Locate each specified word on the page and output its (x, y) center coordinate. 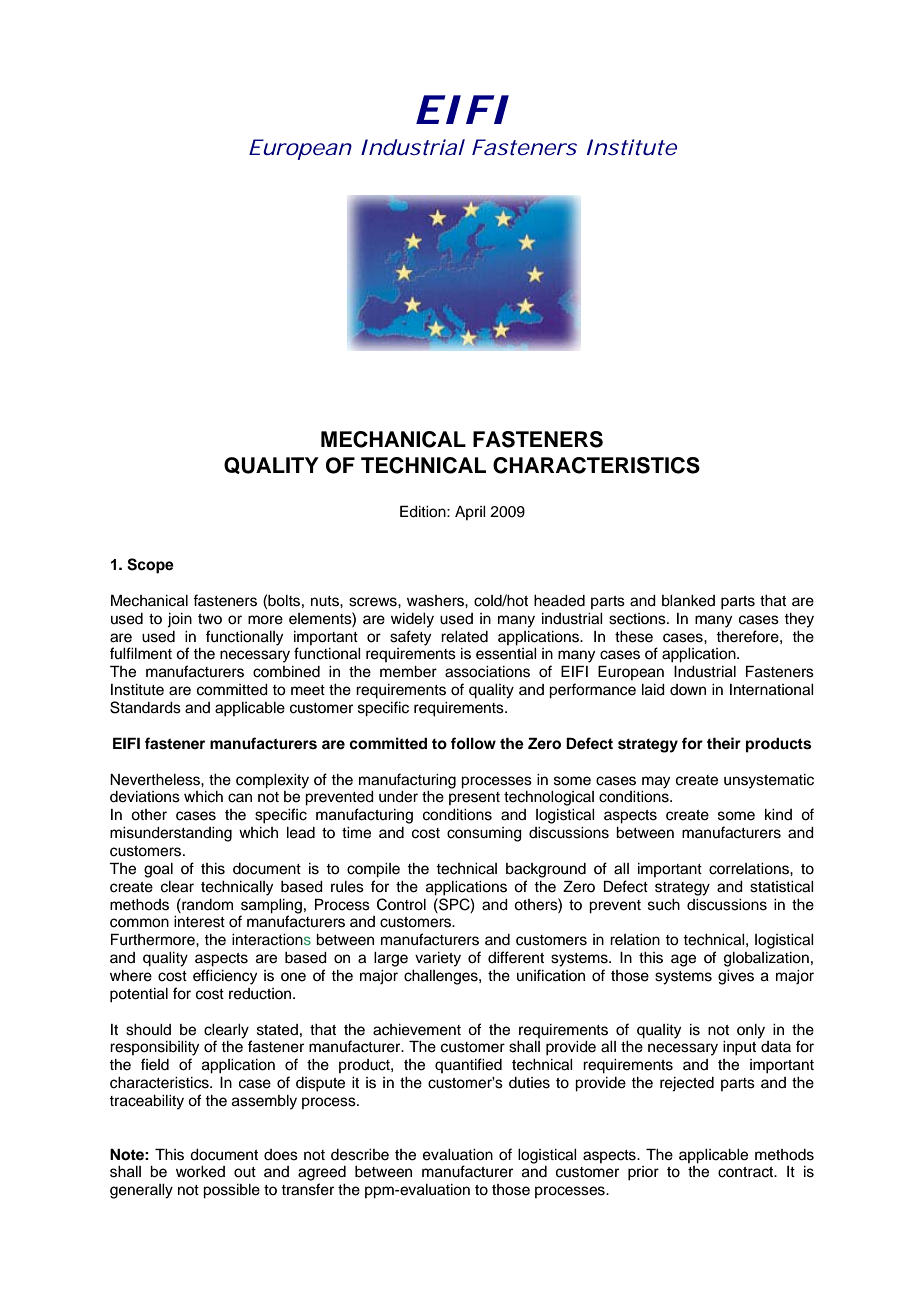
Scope (150, 566)
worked (200, 1172)
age (683, 960)
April (470, 513)
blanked (688, 601)
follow (473, 743)
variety (438, 959)
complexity (272, 781)
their (724, 743)
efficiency (225, 977)
